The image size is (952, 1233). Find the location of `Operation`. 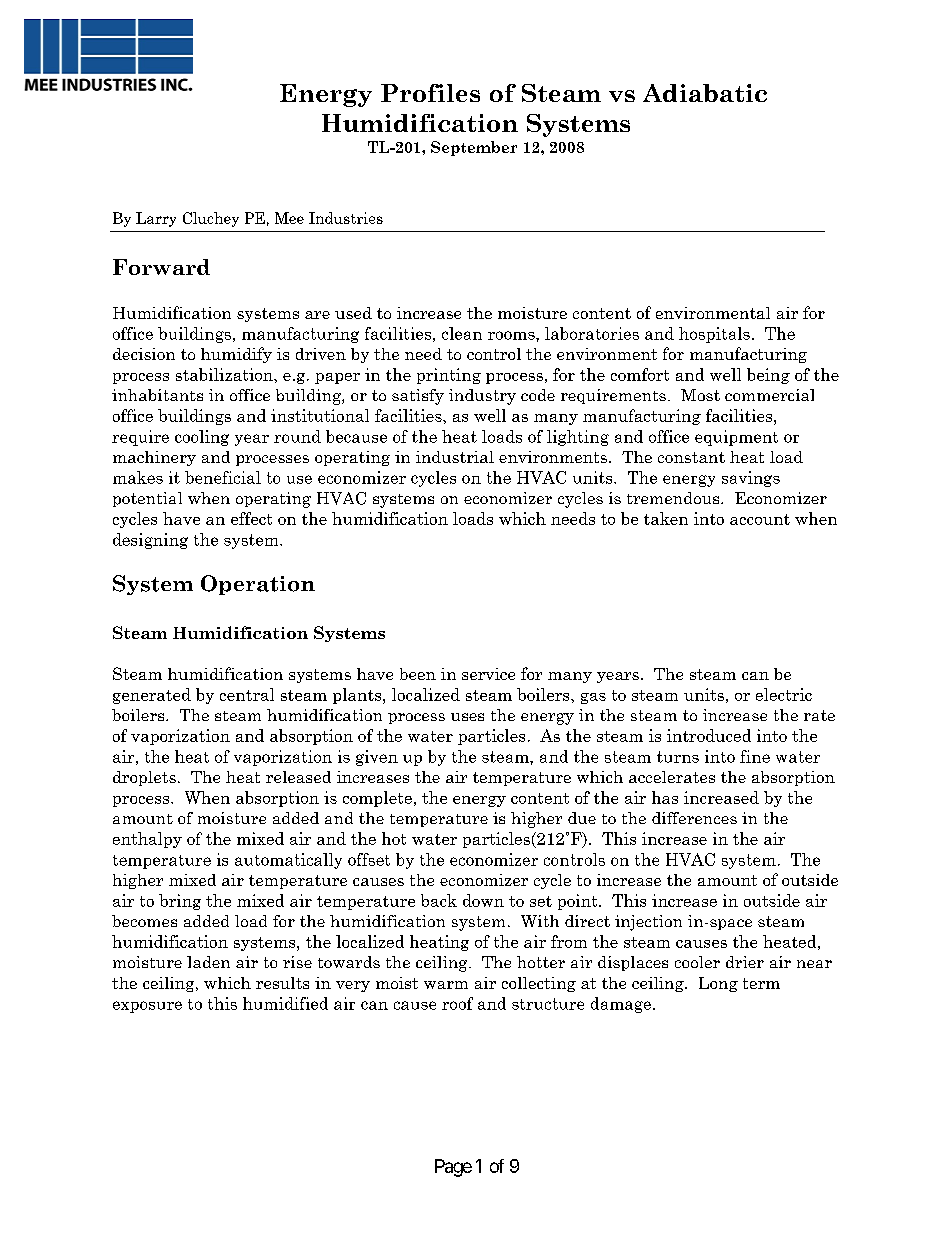

Operation is located at coordinates (258, 585).
